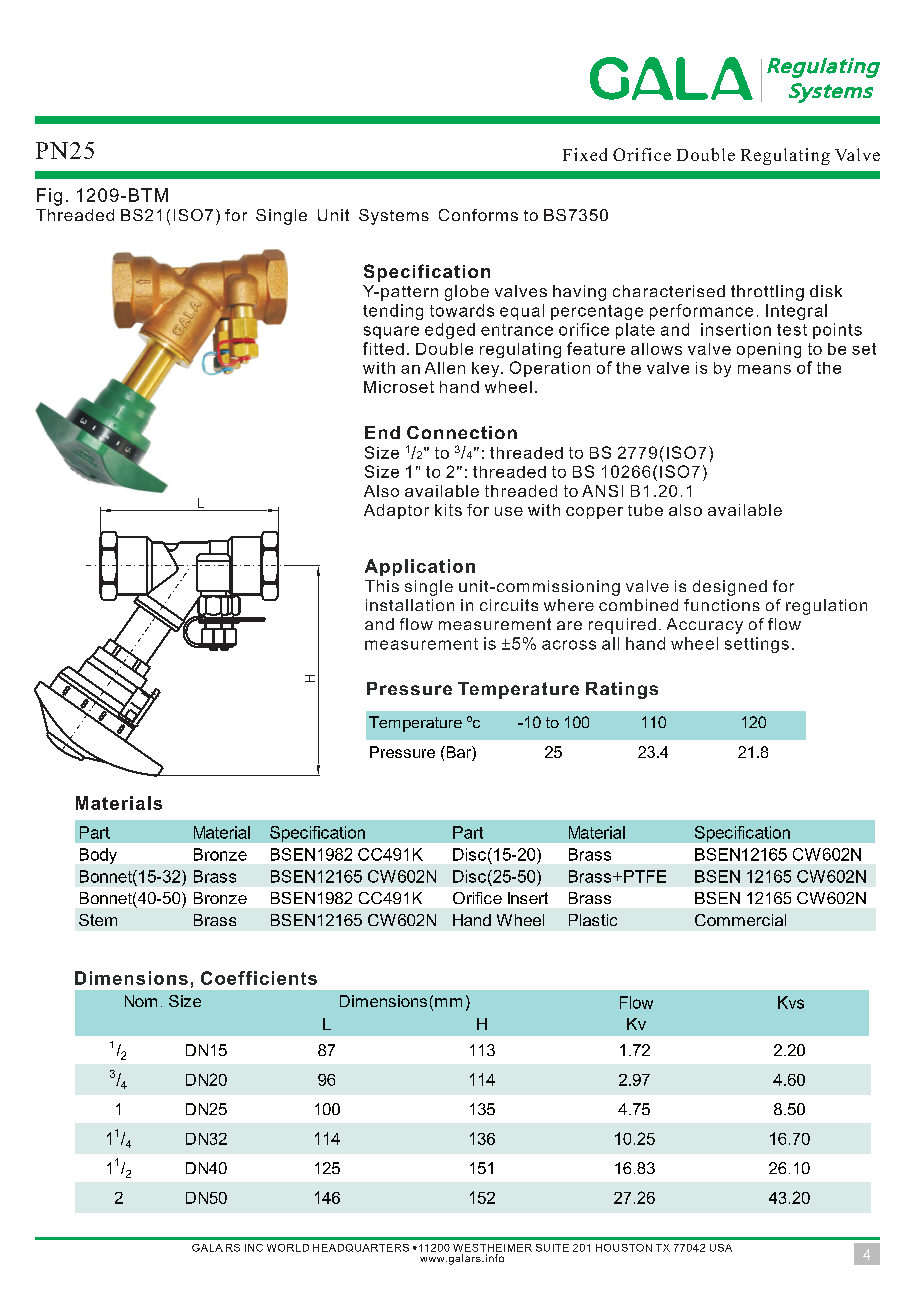  I want to click on Fig, so click(49, 197).
